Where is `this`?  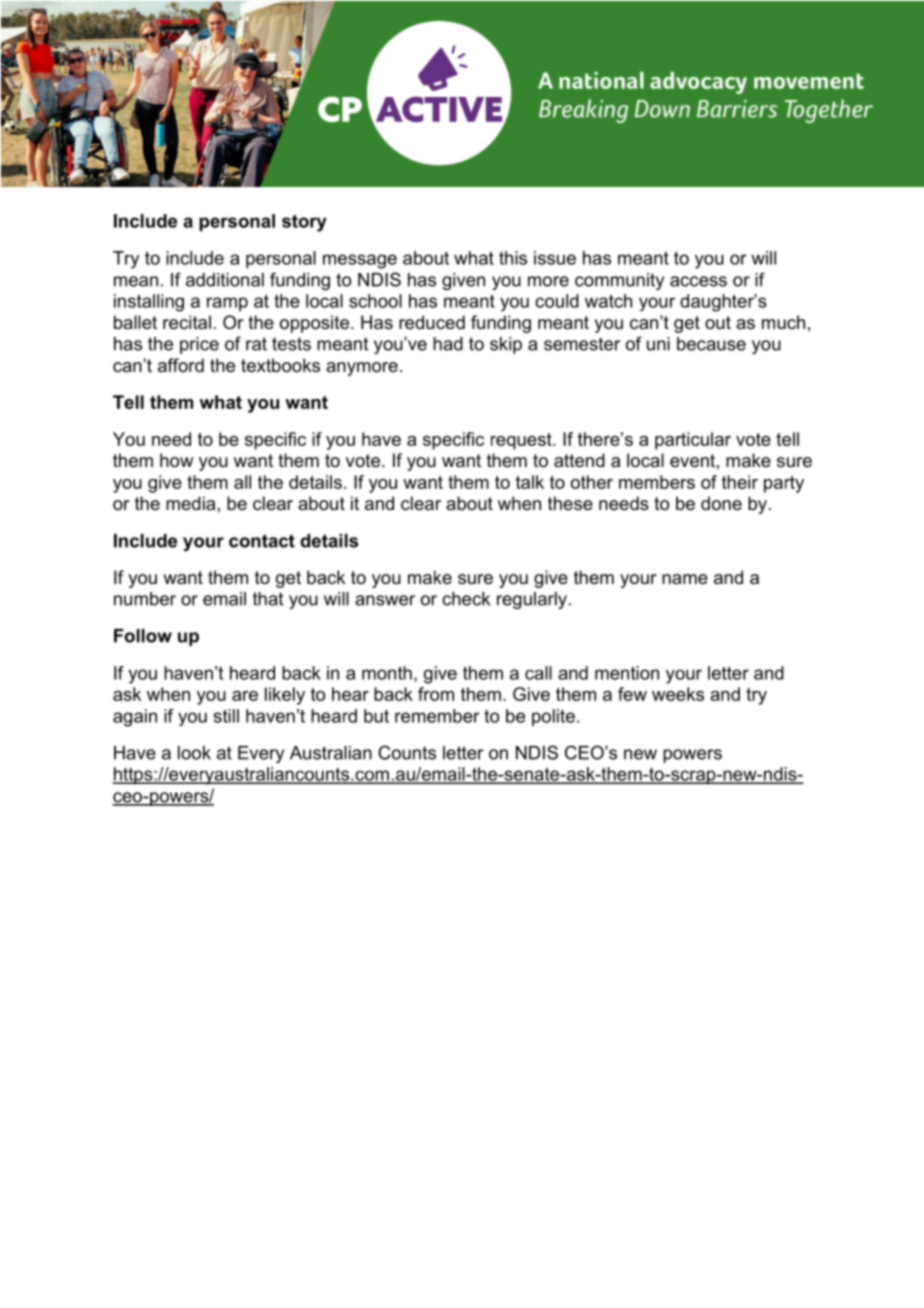 this is located at coordinates (513, 258).
